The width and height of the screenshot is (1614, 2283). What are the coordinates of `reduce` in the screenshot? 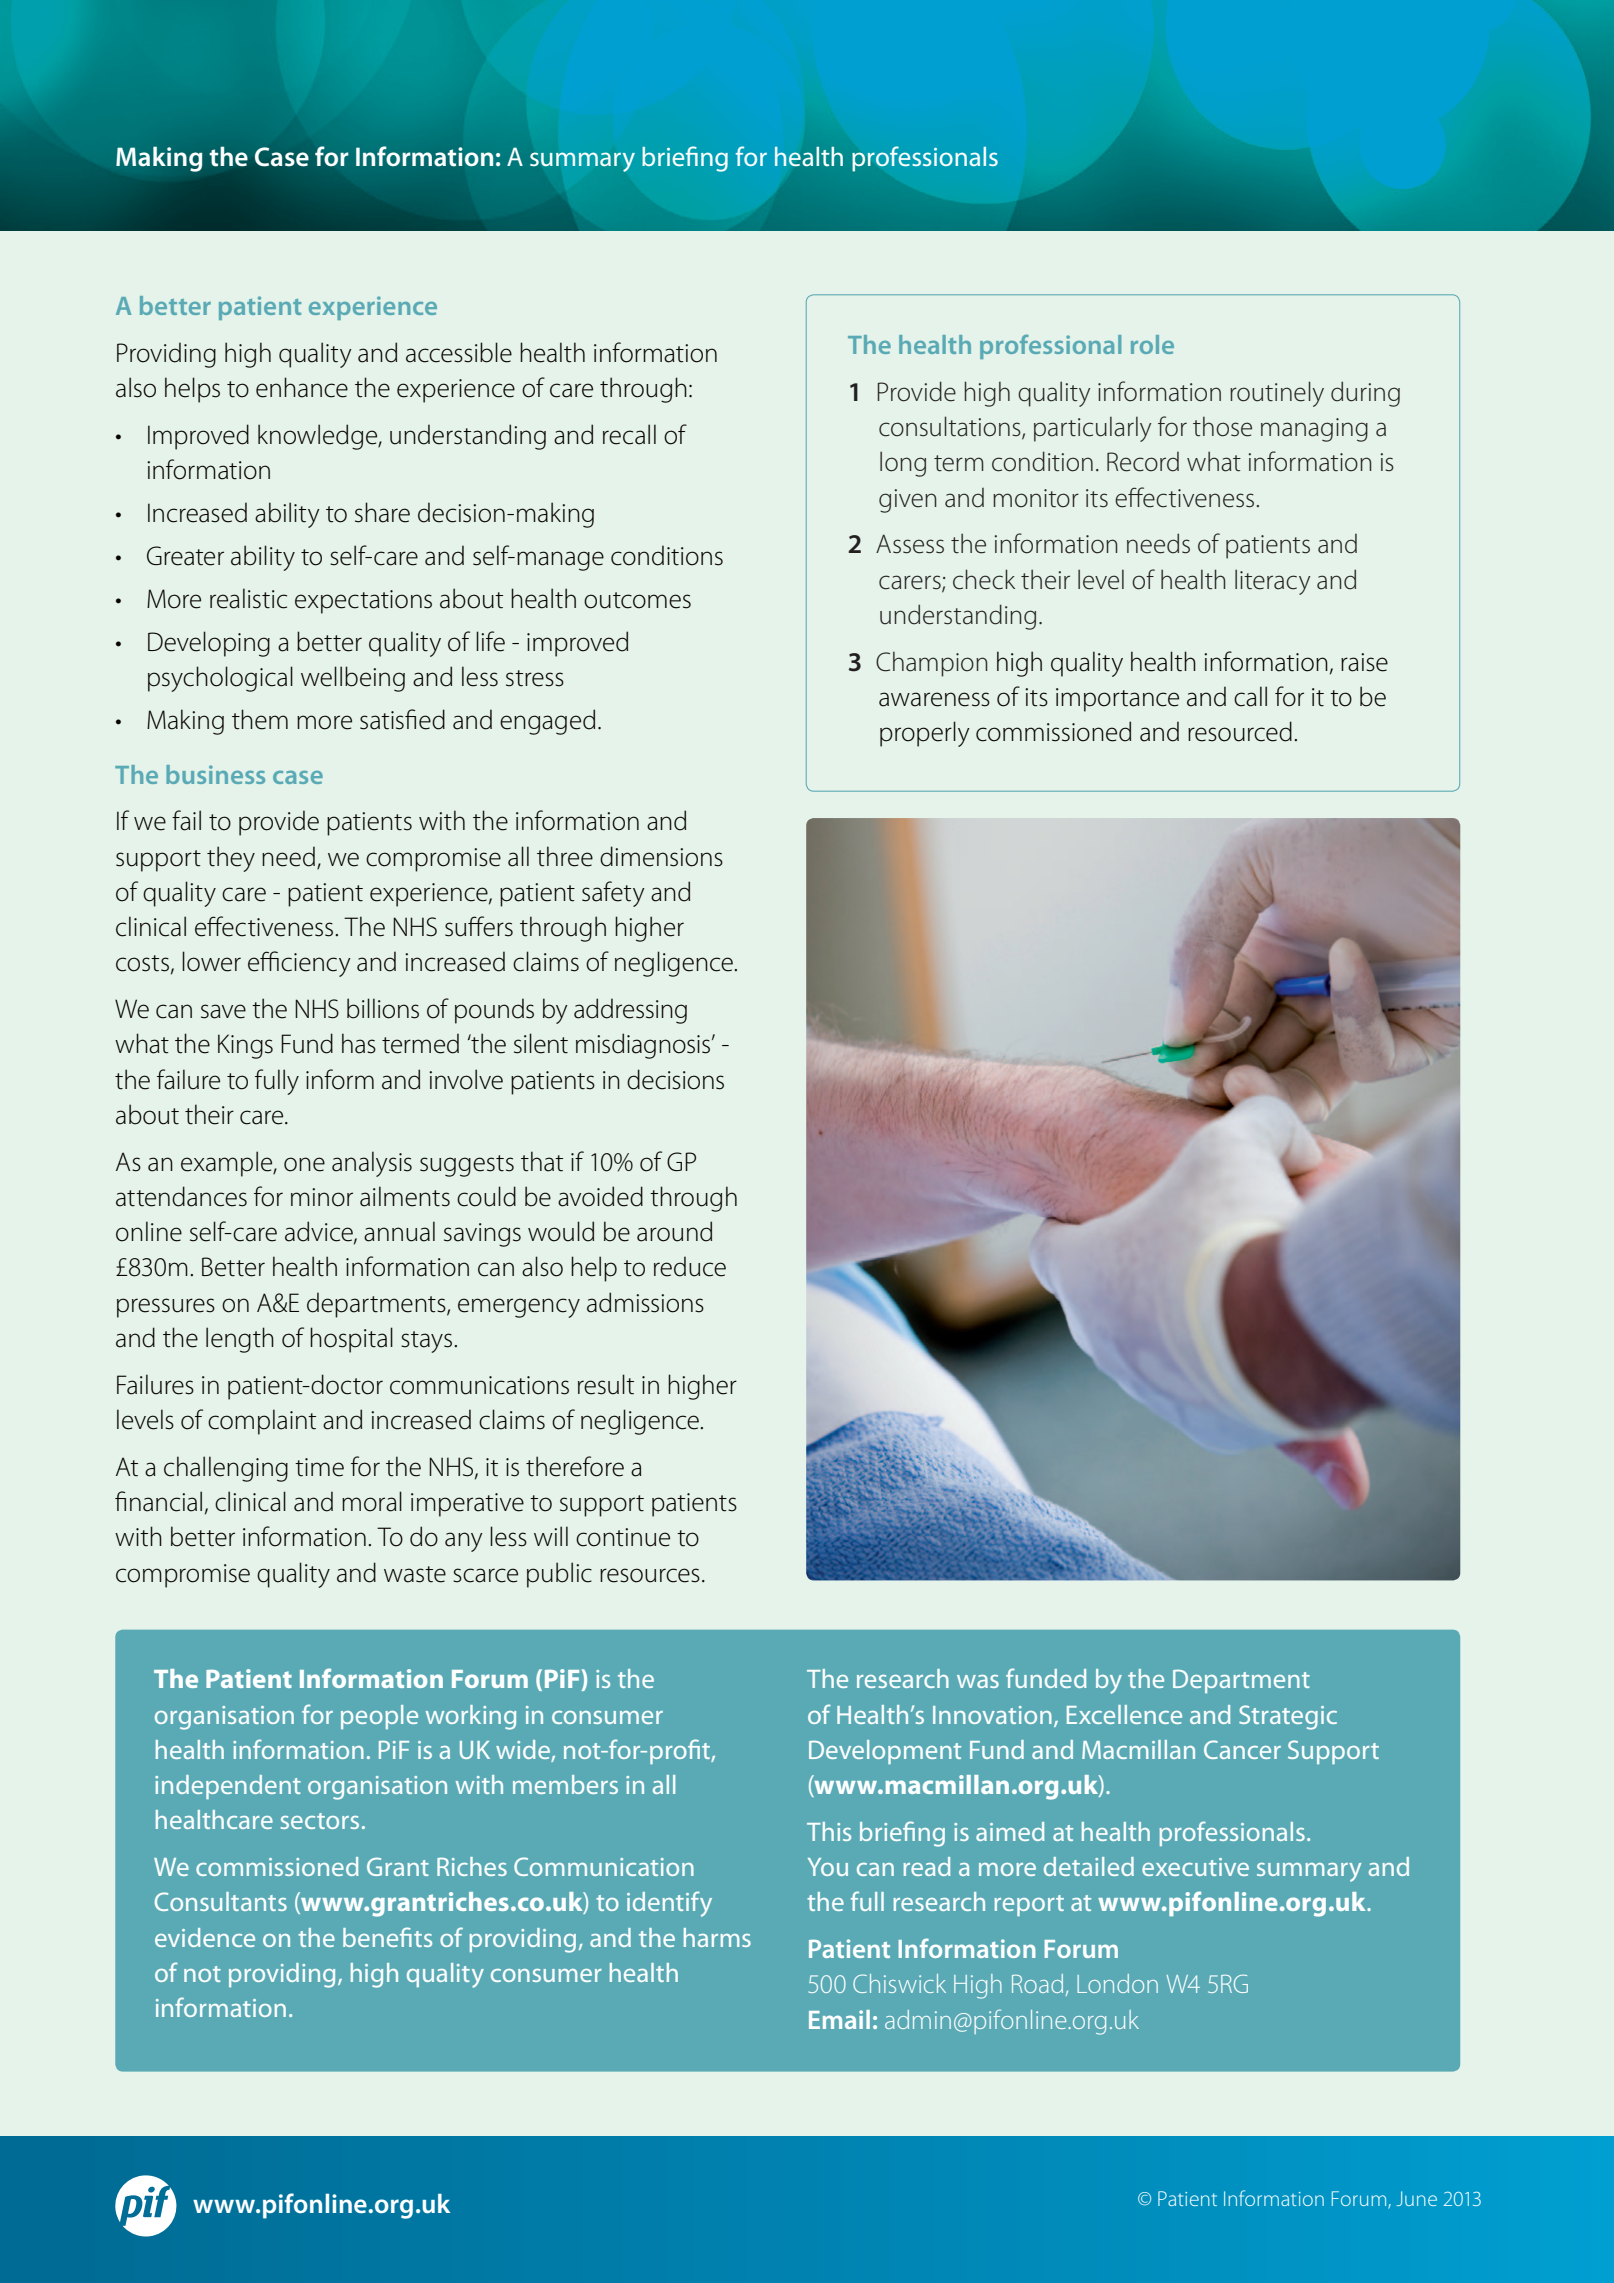 It's located at (690, 1266).
